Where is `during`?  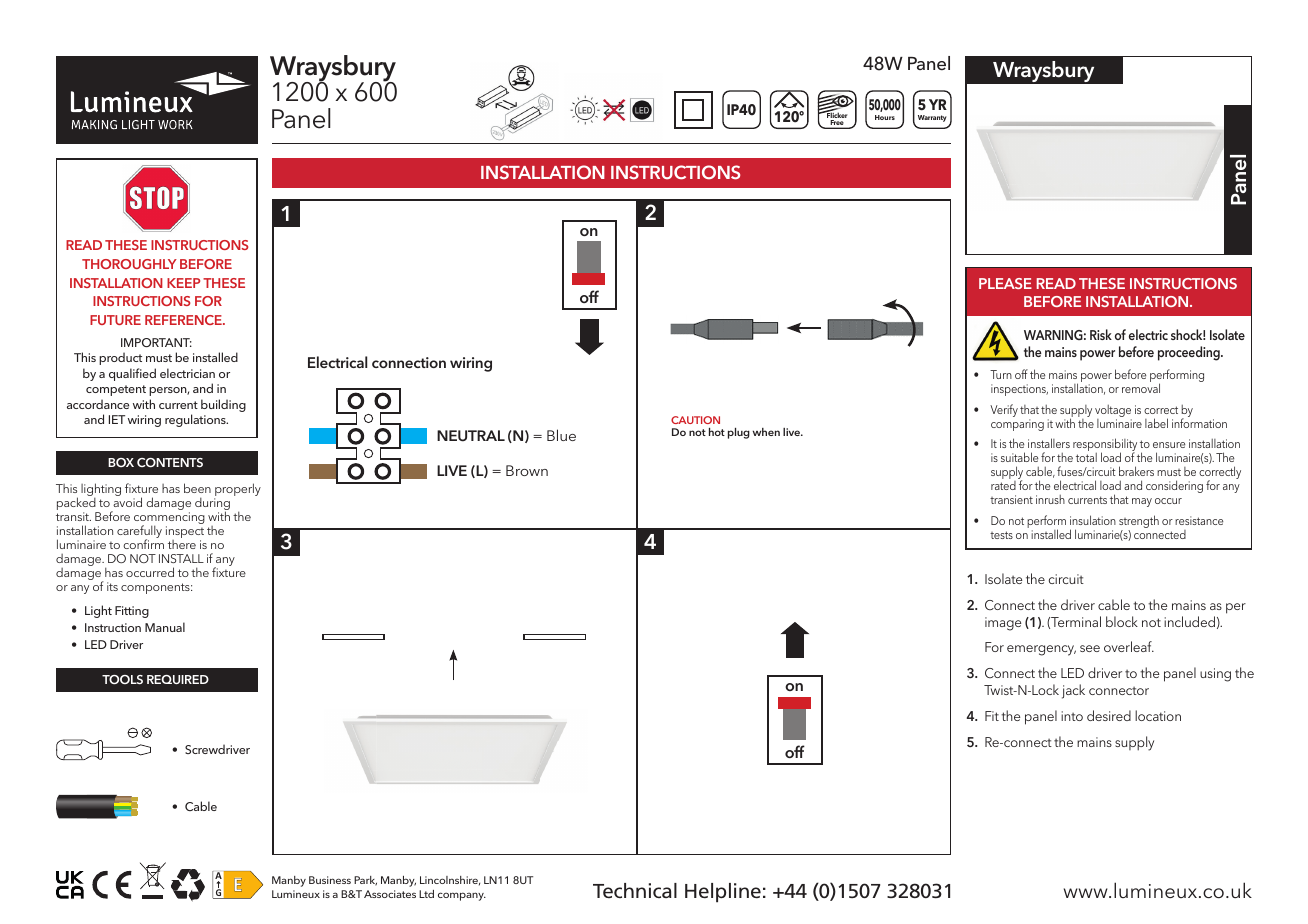 during is located at coordinates (212, 505).
